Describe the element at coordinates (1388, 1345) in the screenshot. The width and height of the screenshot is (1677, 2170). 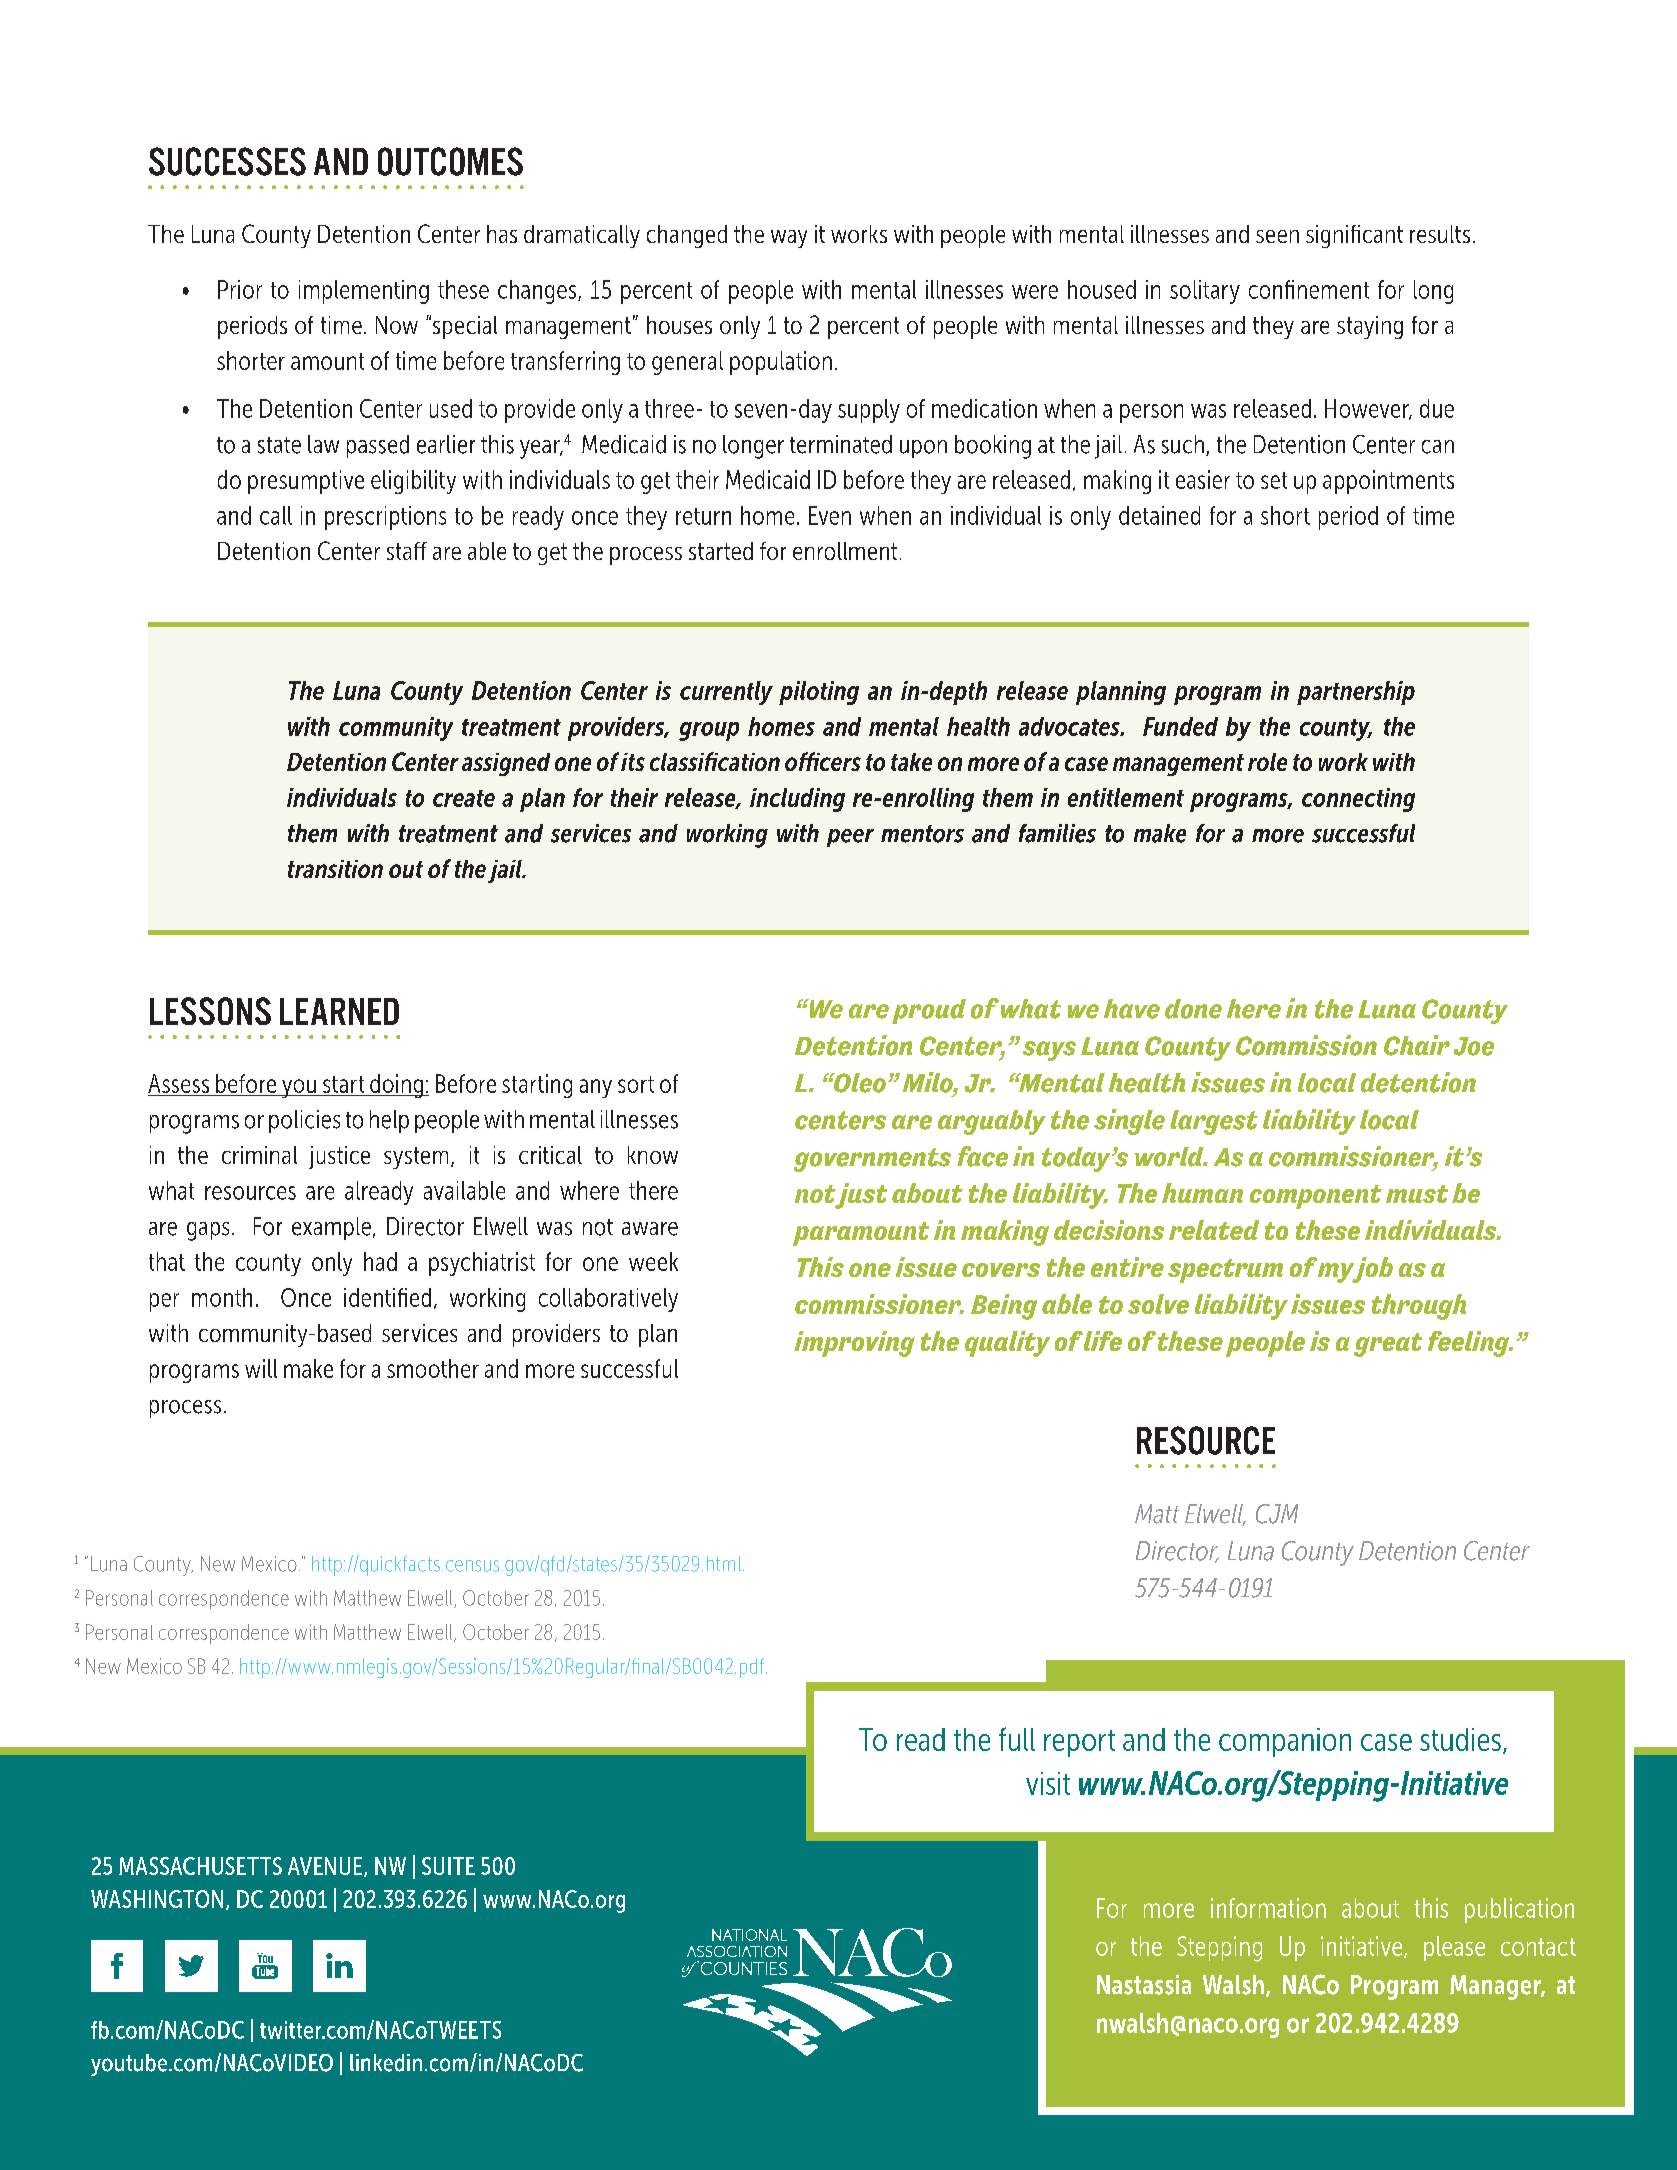
I see `great` at that location.
